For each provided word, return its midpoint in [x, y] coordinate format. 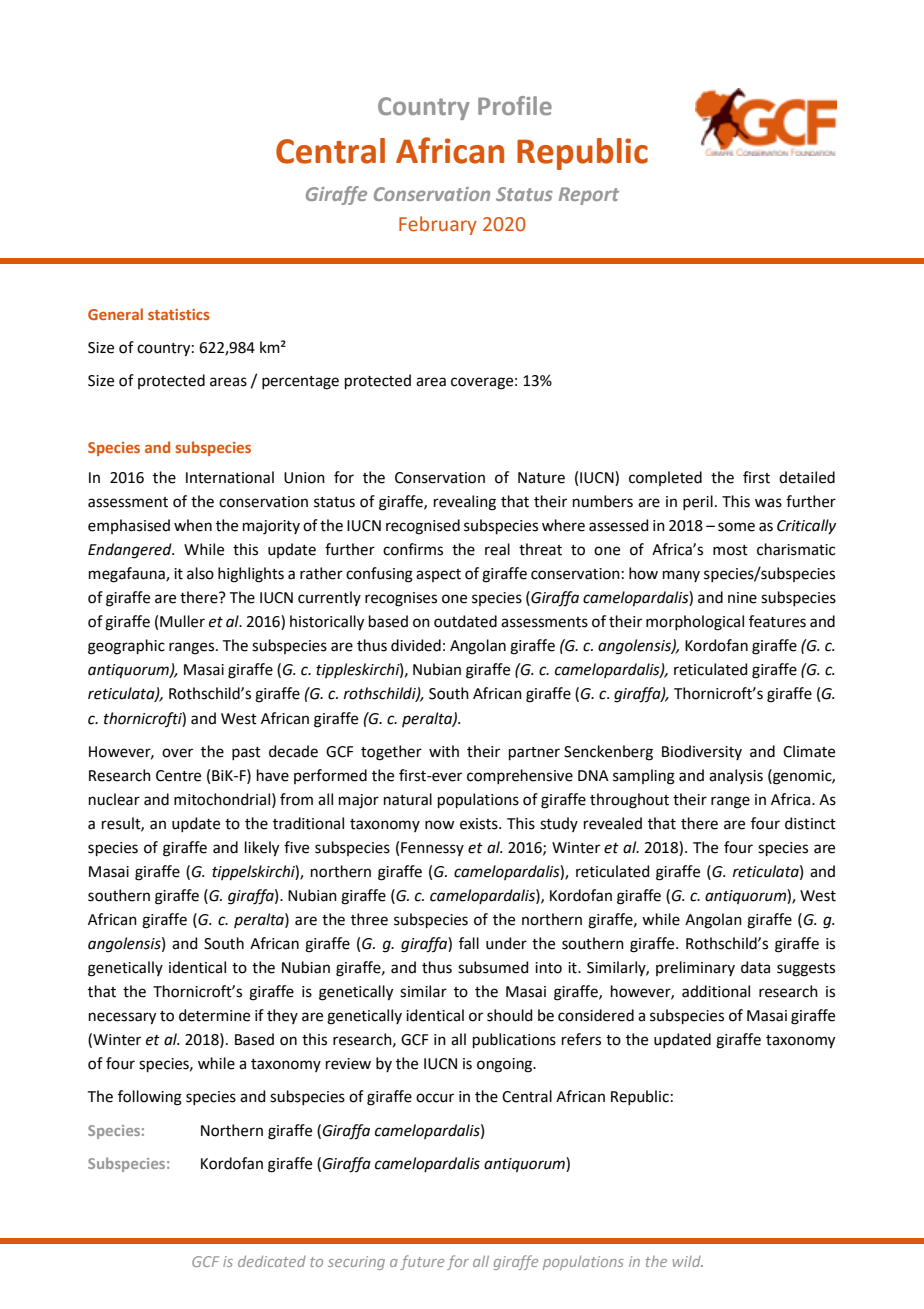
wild [688, 1261]
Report [589, 196]
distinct [810, 823]
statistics [179, 314]
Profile [515, 105]
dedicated [272, 1261]
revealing [465, 503]
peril [698, 502]
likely [262, 849]
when [193, 525]
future [422, 1262]
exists [480, 824]
